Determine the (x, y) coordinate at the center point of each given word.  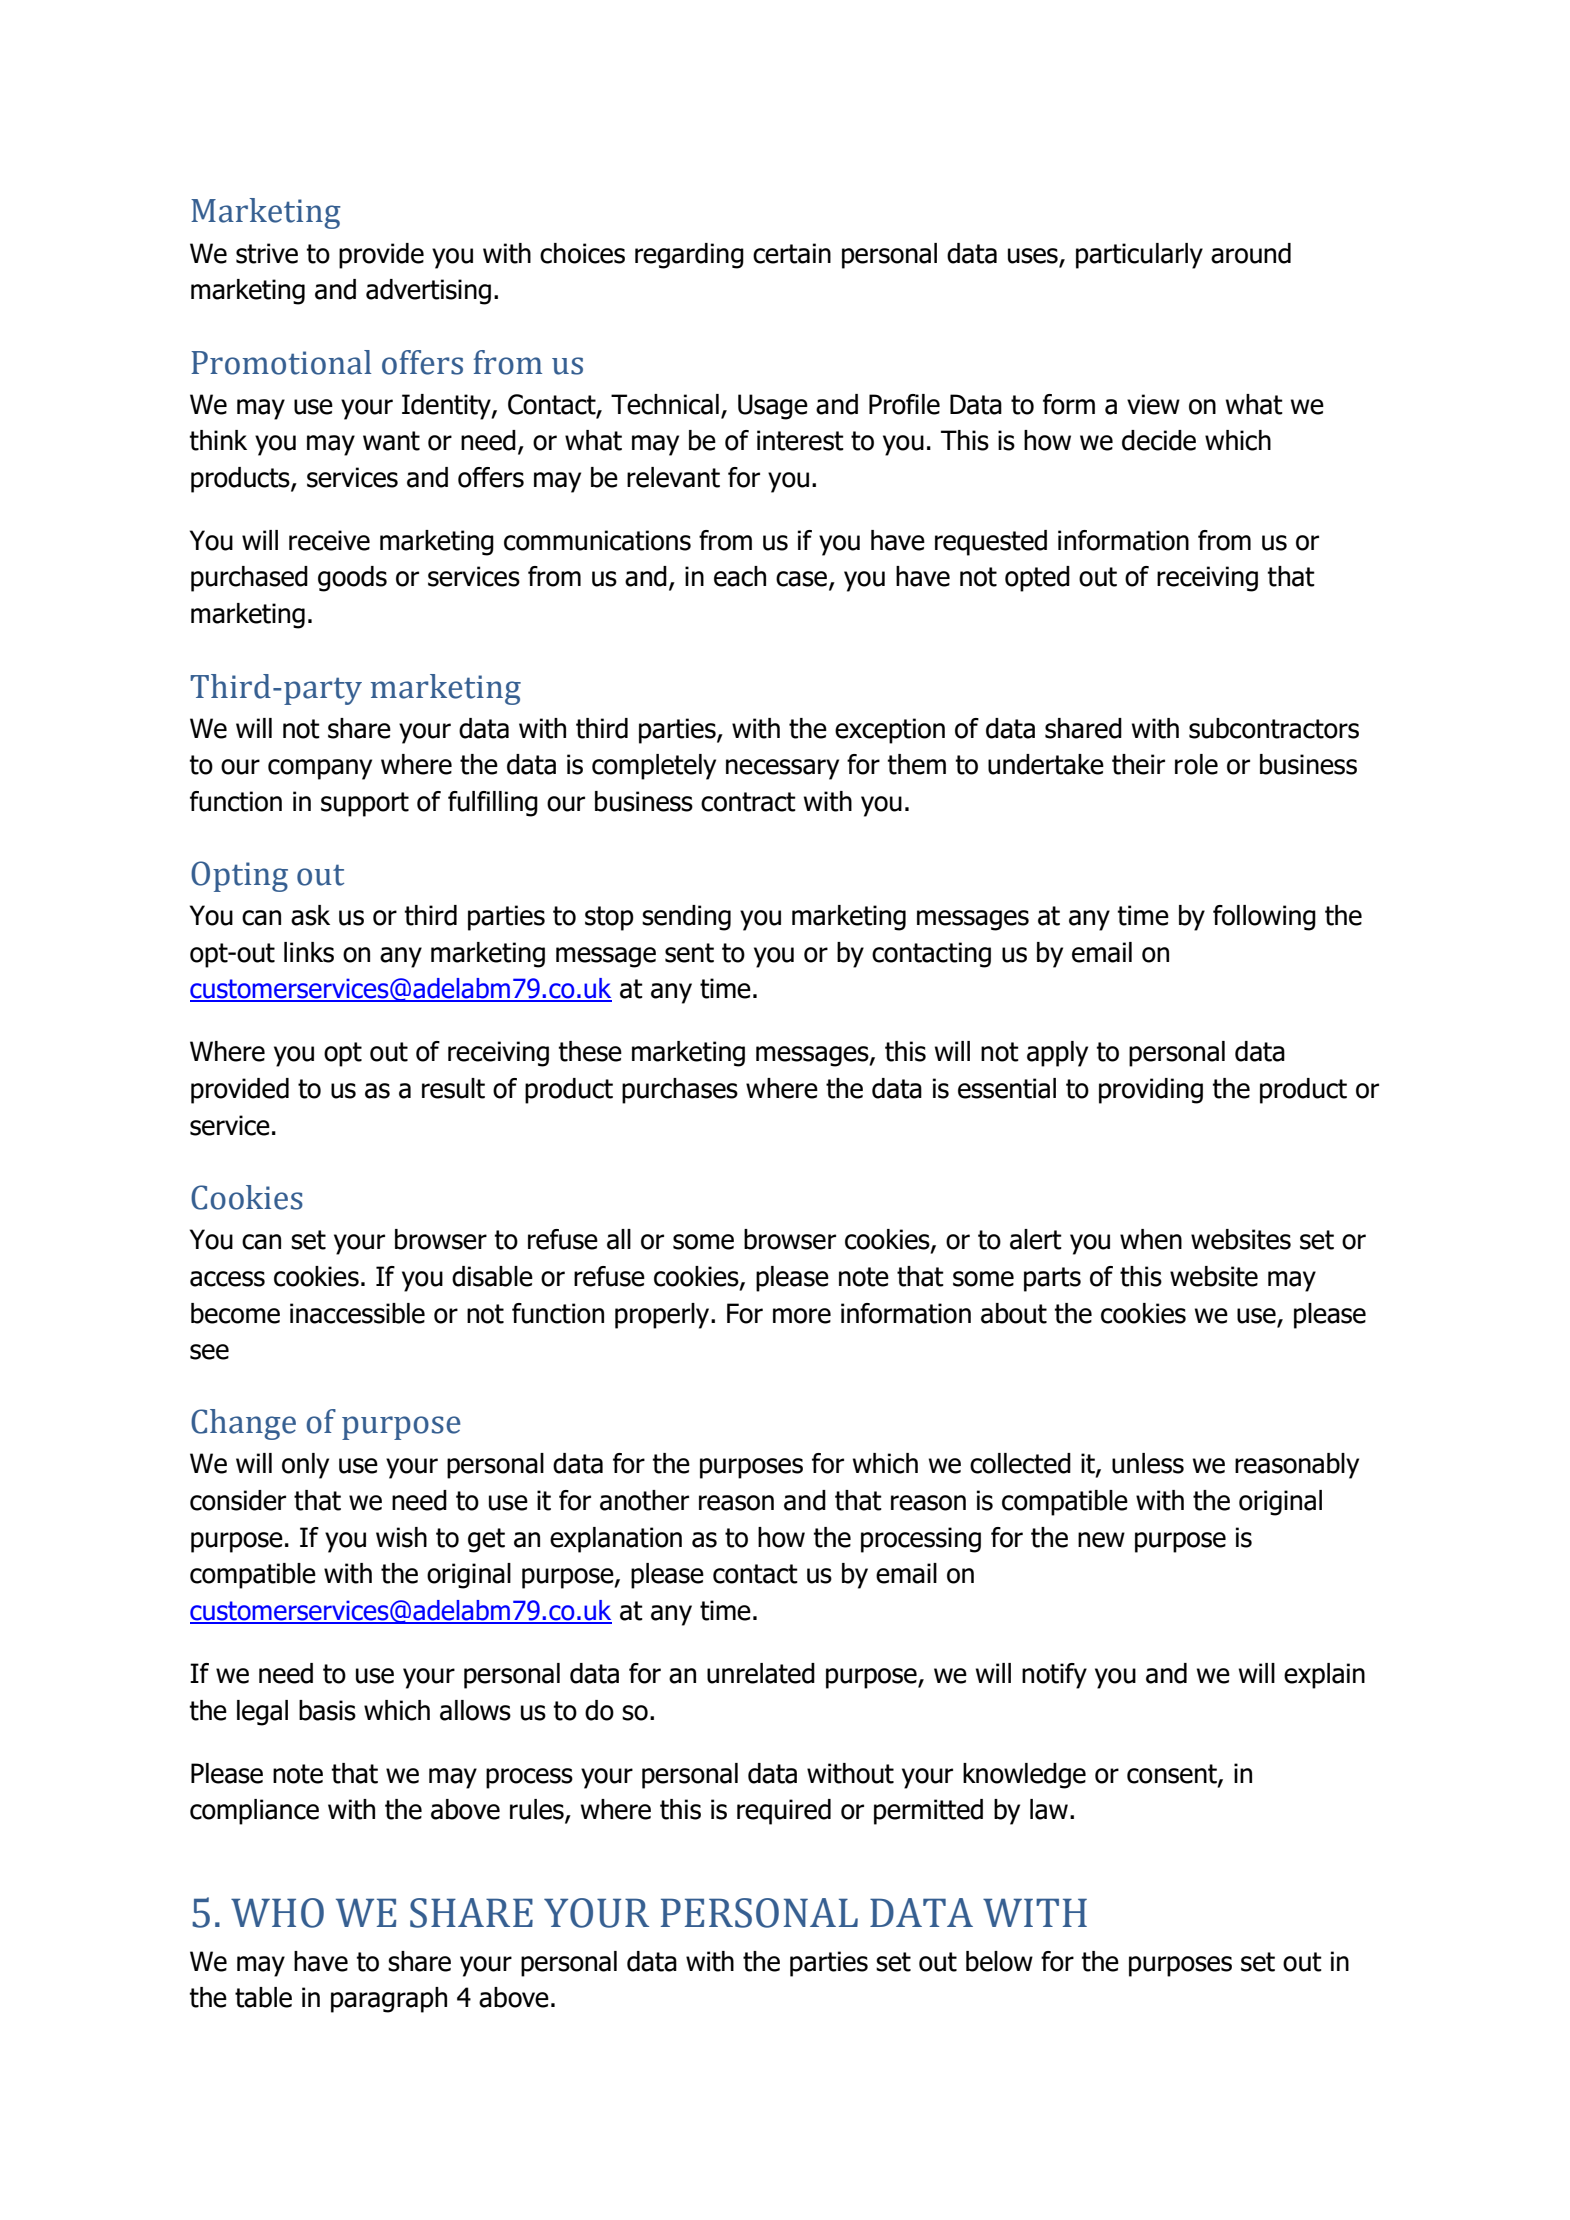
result (453, 1088)
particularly (1139, 256)
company (320, 769)
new (1101, 1540)
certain (792, 253)
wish (401, 1537)
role (1196, 764)
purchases (680, 1091)
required (784, 1812)
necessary (782, 769)
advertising (428, 292)
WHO (277, 1913)
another (644, 1500)
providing (1151, 1091)
